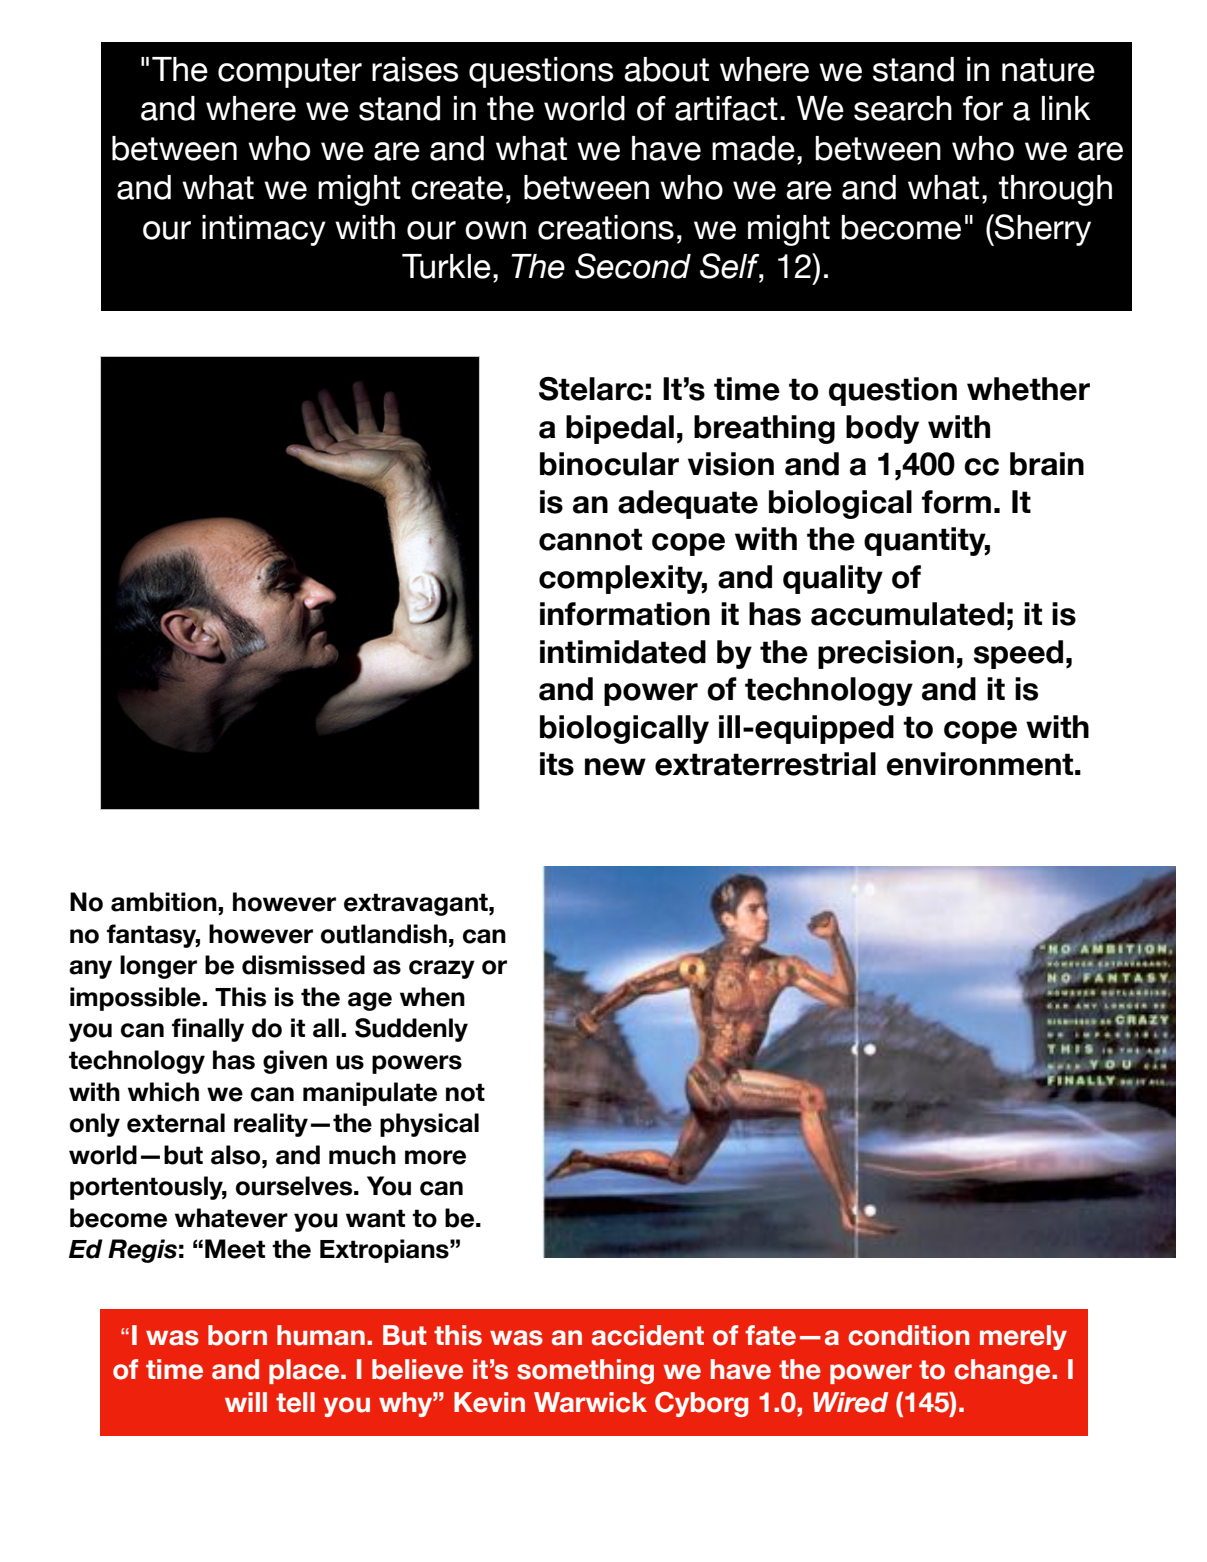 Image resolution: width=1207 pixels, height=1562 pixels. Describe the element at coordinates (237, 1335) in the screenshot. I see `born` at that location.
